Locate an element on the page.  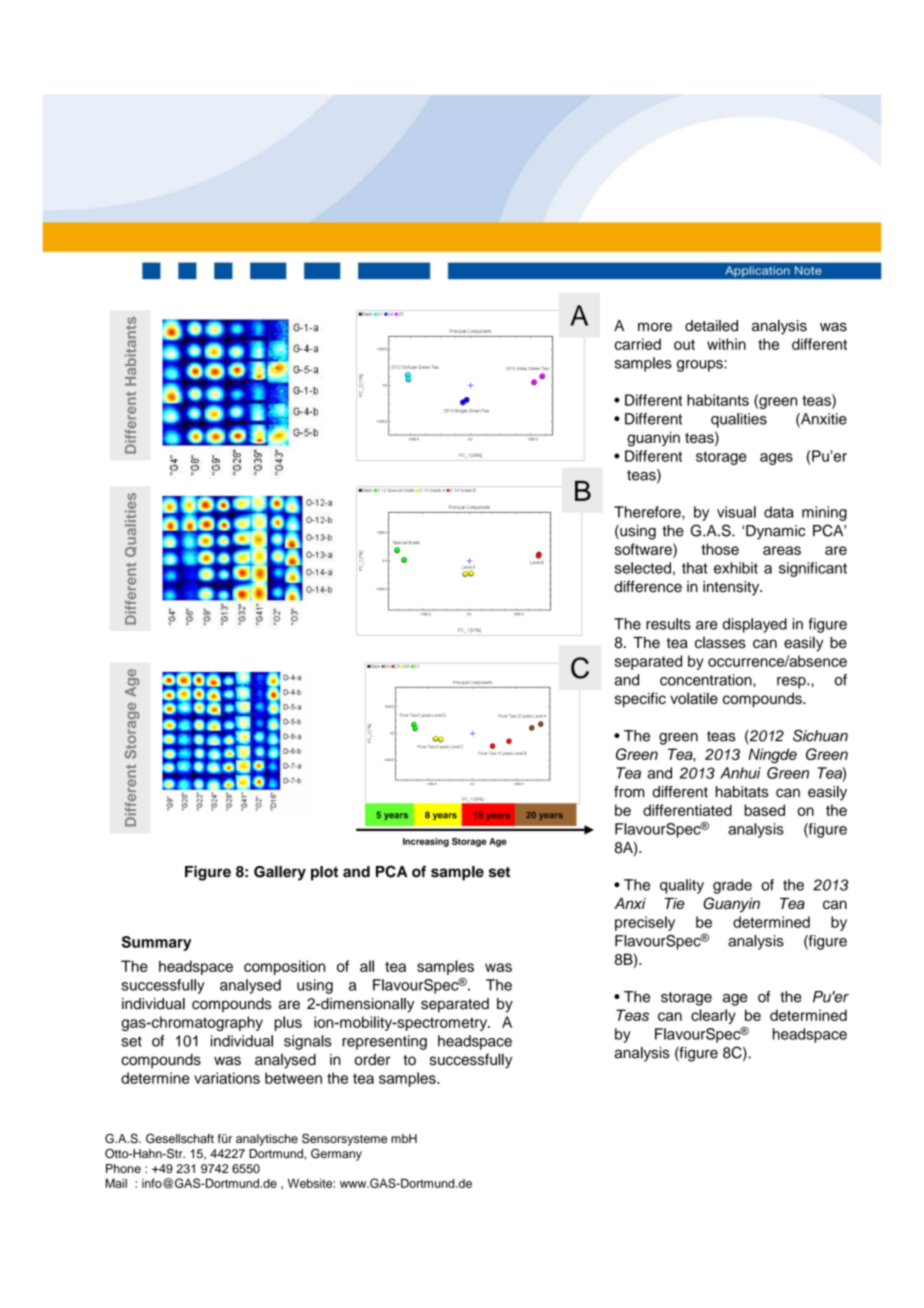
clearly is located at coordinates (713, 1016).
